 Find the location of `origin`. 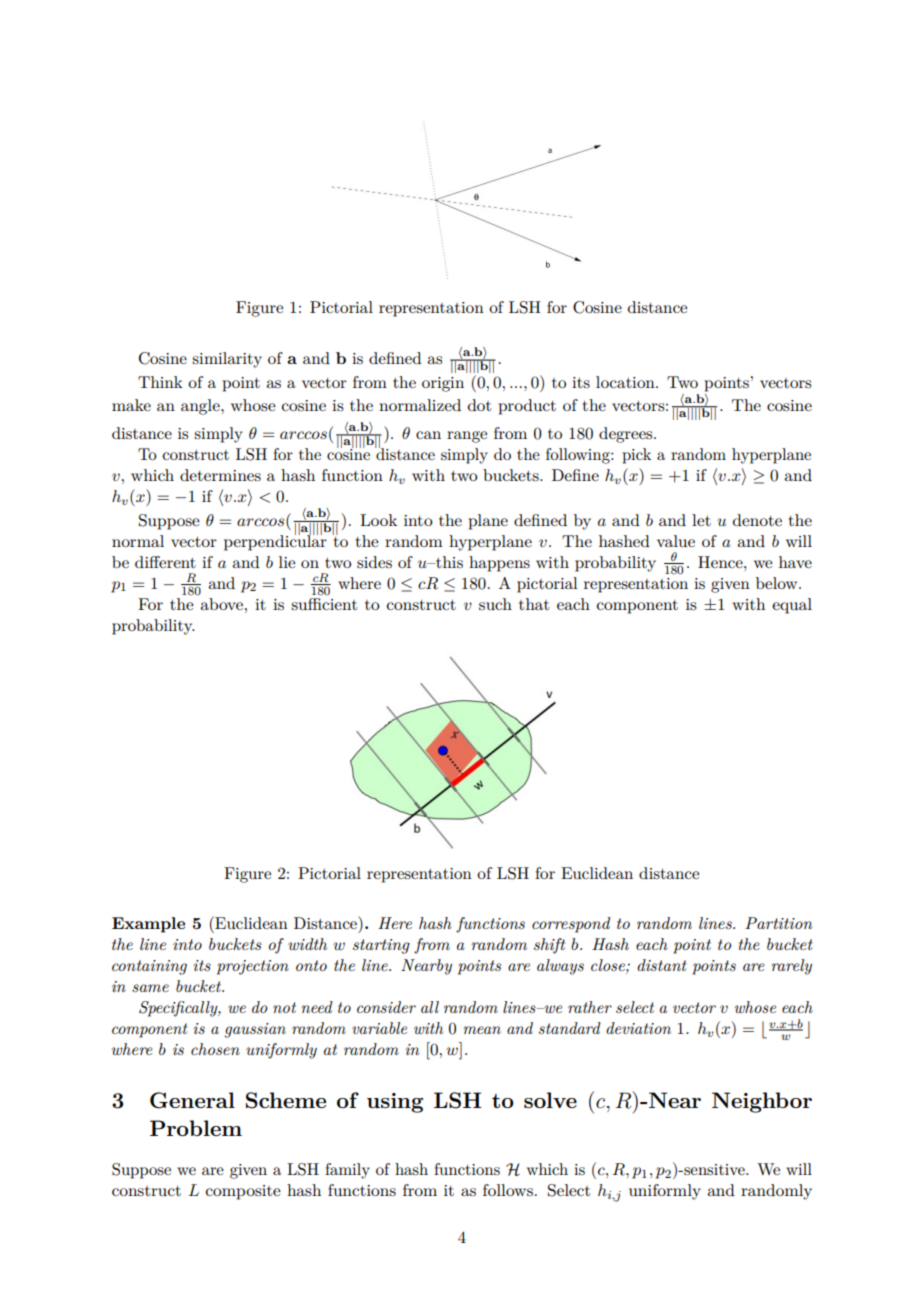

origin is located at coordinates (443, 384).
